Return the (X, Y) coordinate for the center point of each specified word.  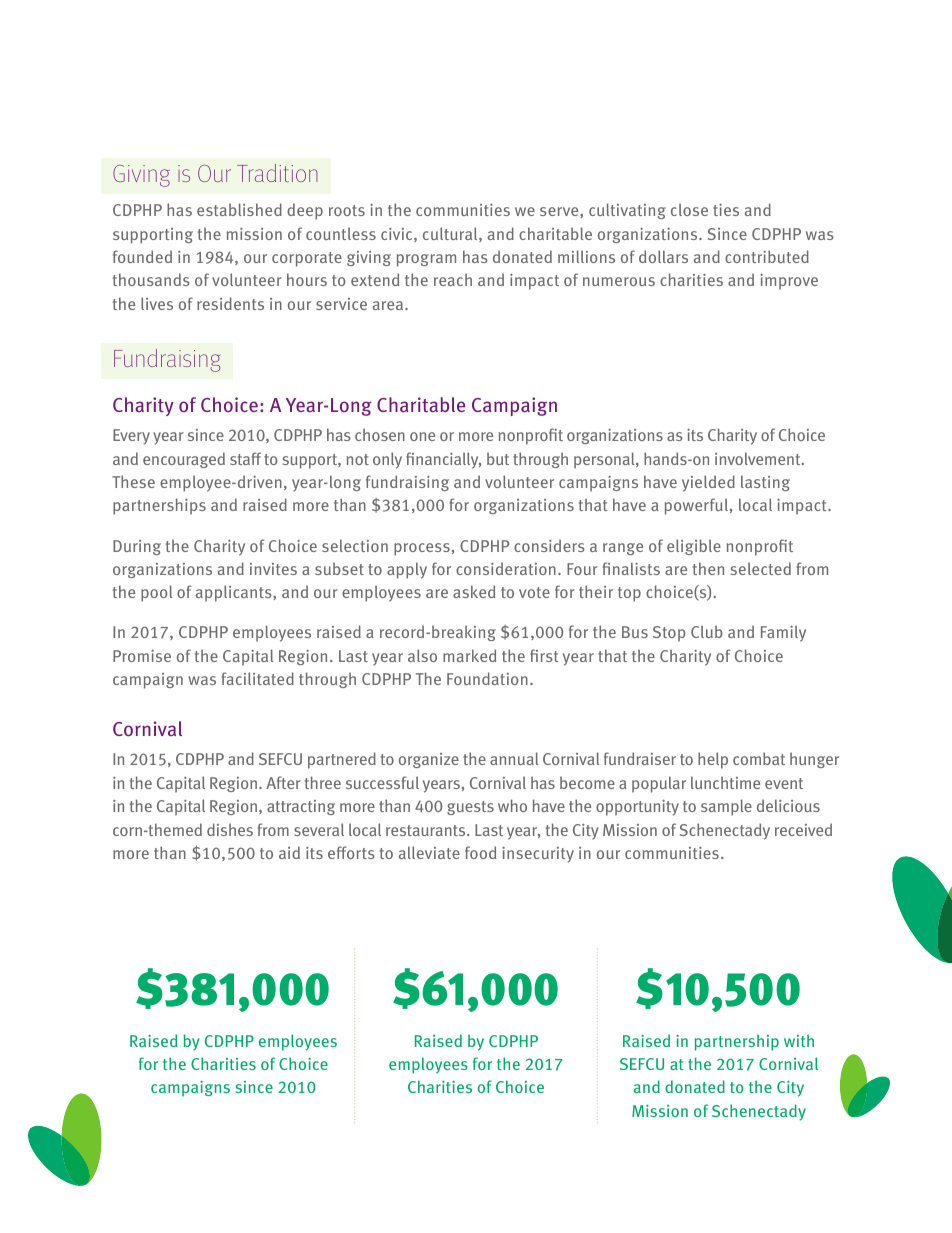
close (689, 209)
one (422, 436)
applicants (235, 593)
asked (474, 591)
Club (707, 631)
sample (726, 807)
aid (289, 852)
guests (470, 808)
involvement (759, 458)
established (239, 209)
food (480, 852)
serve (560, 211)
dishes (230, 829)
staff (245, 458)
